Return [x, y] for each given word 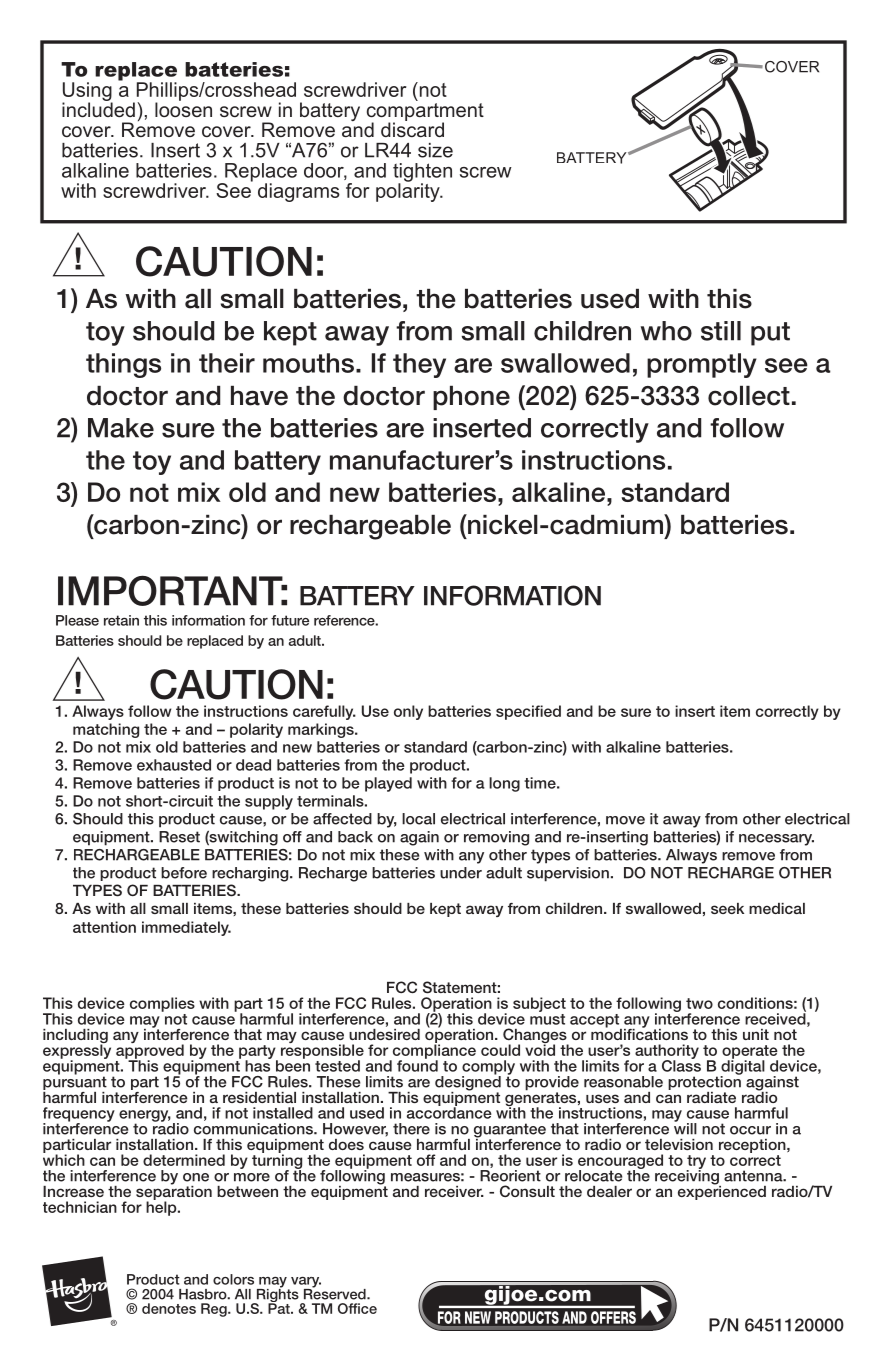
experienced [722, 1191]
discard [412, 128]
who [666, 331]
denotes [169, 1308]
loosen [183, 108]
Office [357, 1308]
